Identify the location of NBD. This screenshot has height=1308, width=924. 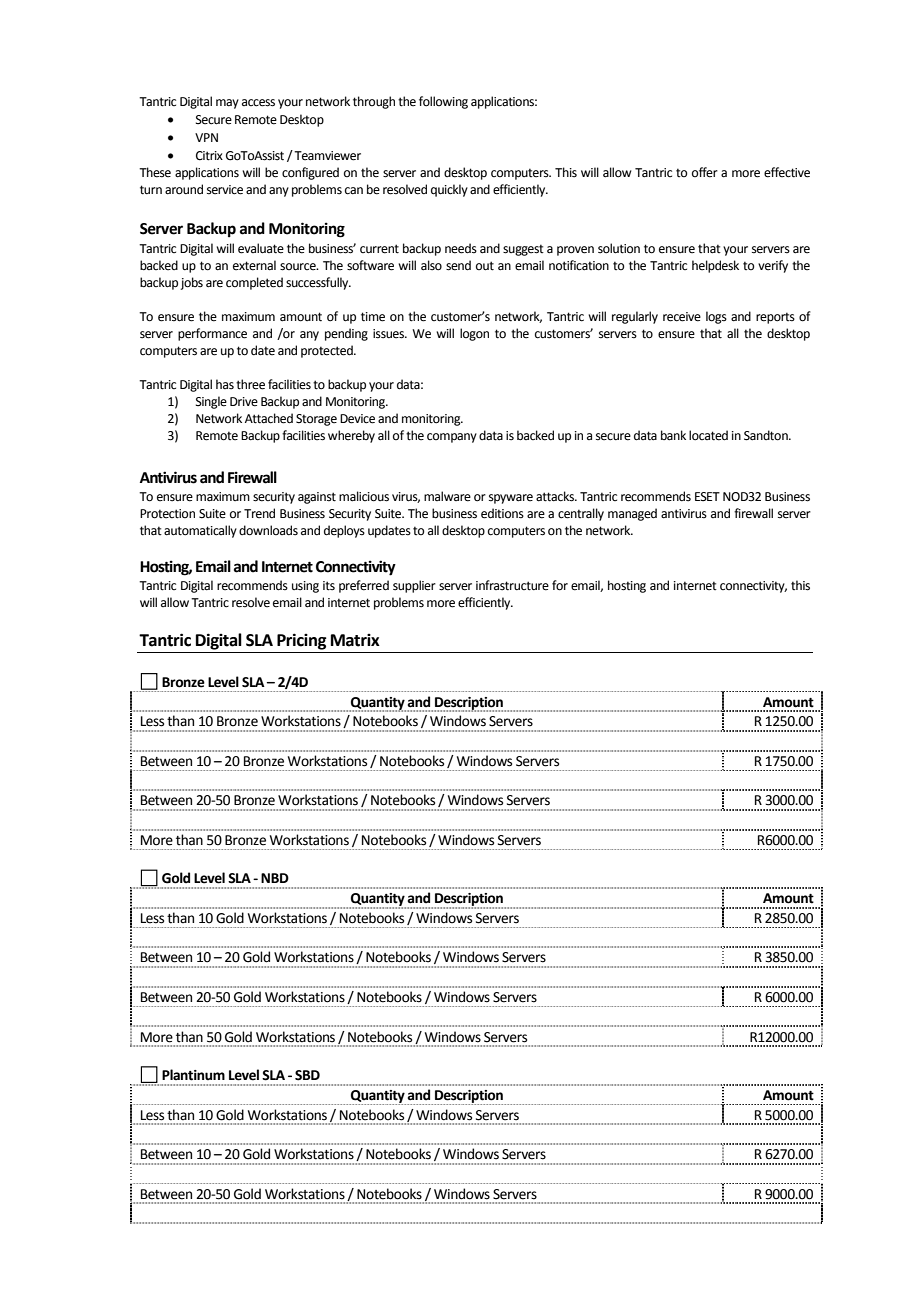
(275, 878).
